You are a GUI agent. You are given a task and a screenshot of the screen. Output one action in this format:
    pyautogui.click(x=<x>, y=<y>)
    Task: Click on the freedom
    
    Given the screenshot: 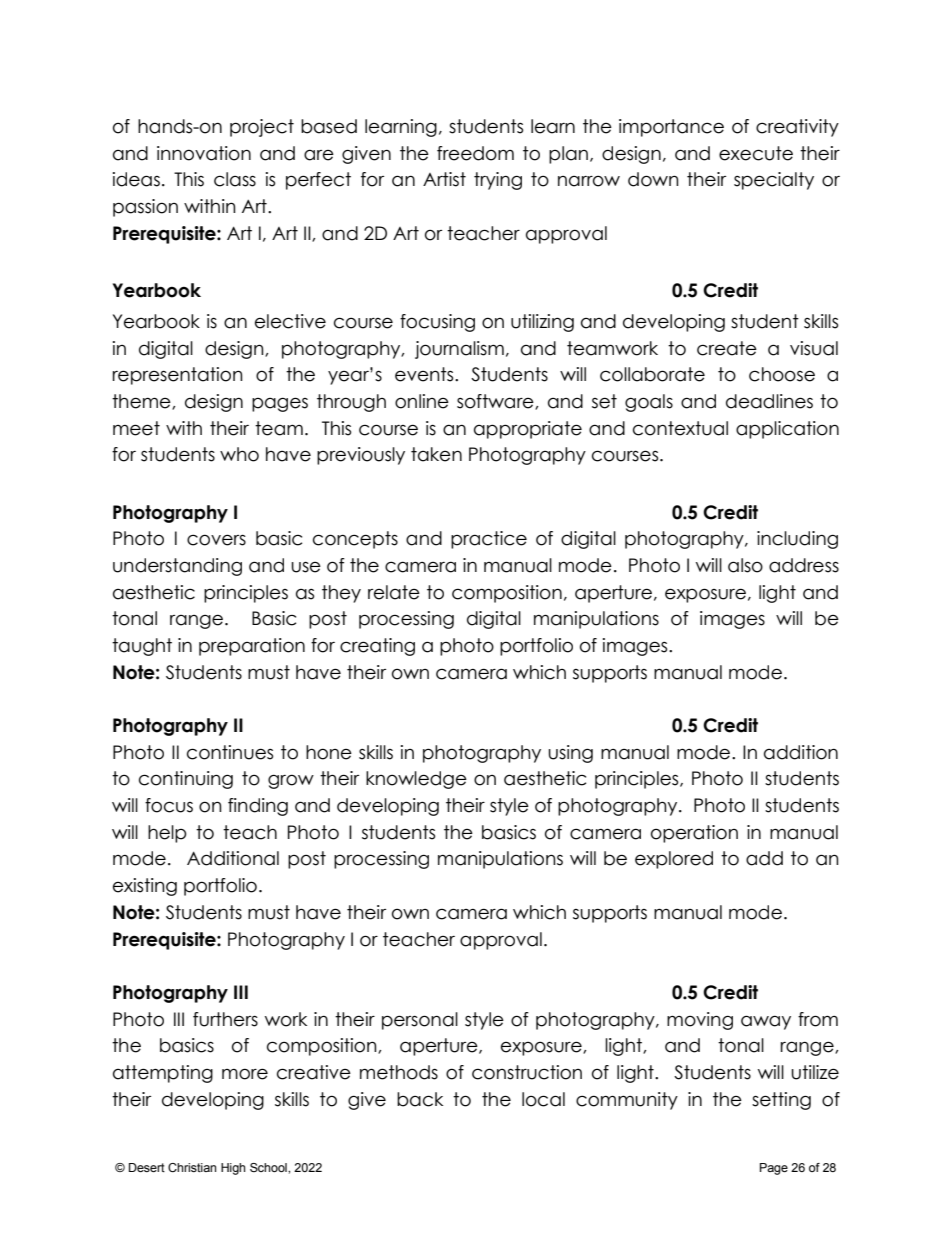 What is the action you would take?
    pyautogui.click(x=475, y=153)
